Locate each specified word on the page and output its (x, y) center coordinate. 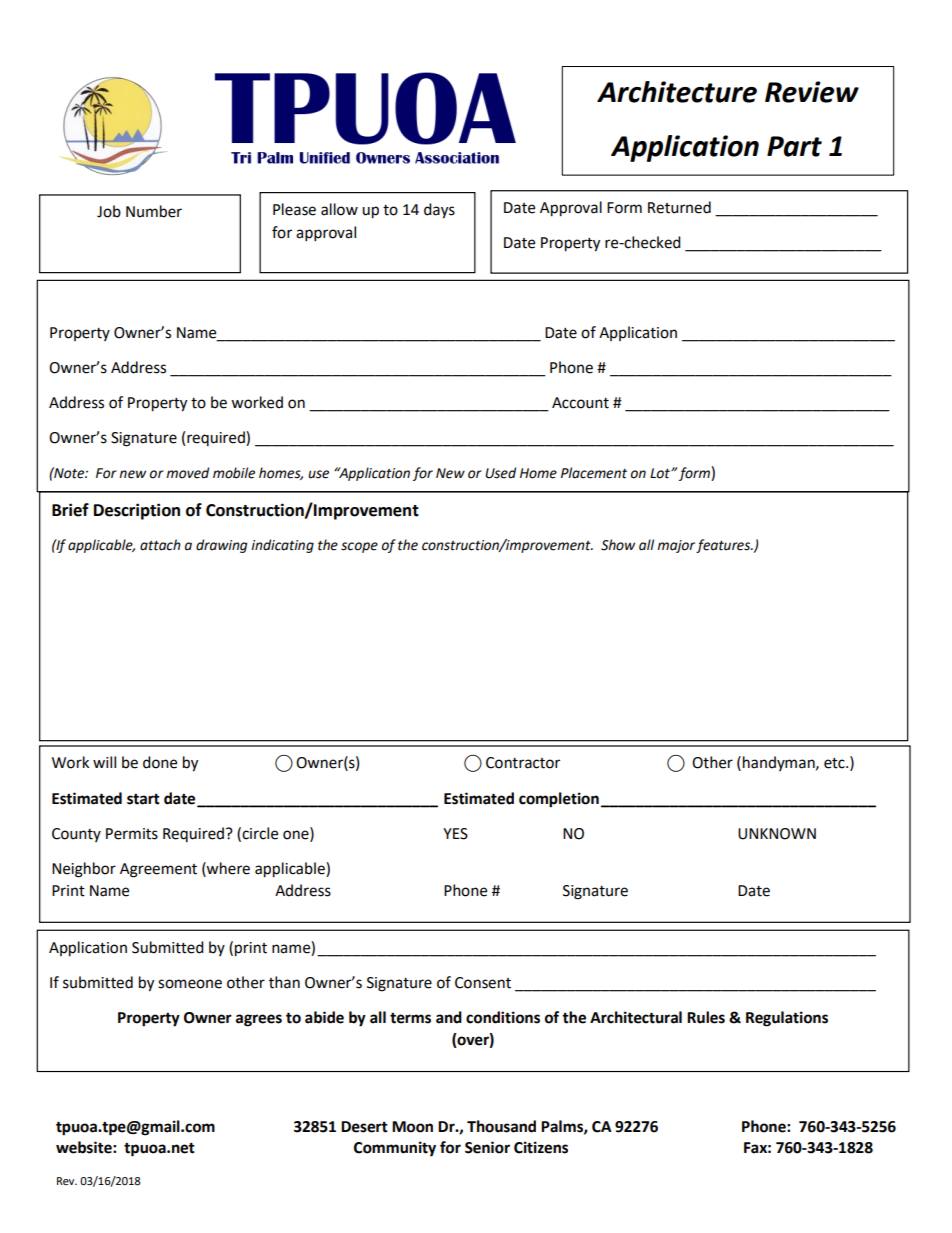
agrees (259, 1020)
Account (580, 403)
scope (359, 547)
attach (160, 545)
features (724, 546)
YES (455, 834)
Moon (412, 1127)
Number (154, 211)
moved (187, 473)
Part (794, 146)
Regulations (787, 1019)
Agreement (158, 870)
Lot (661, 473)
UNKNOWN (777, 834)
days (439, 211)
